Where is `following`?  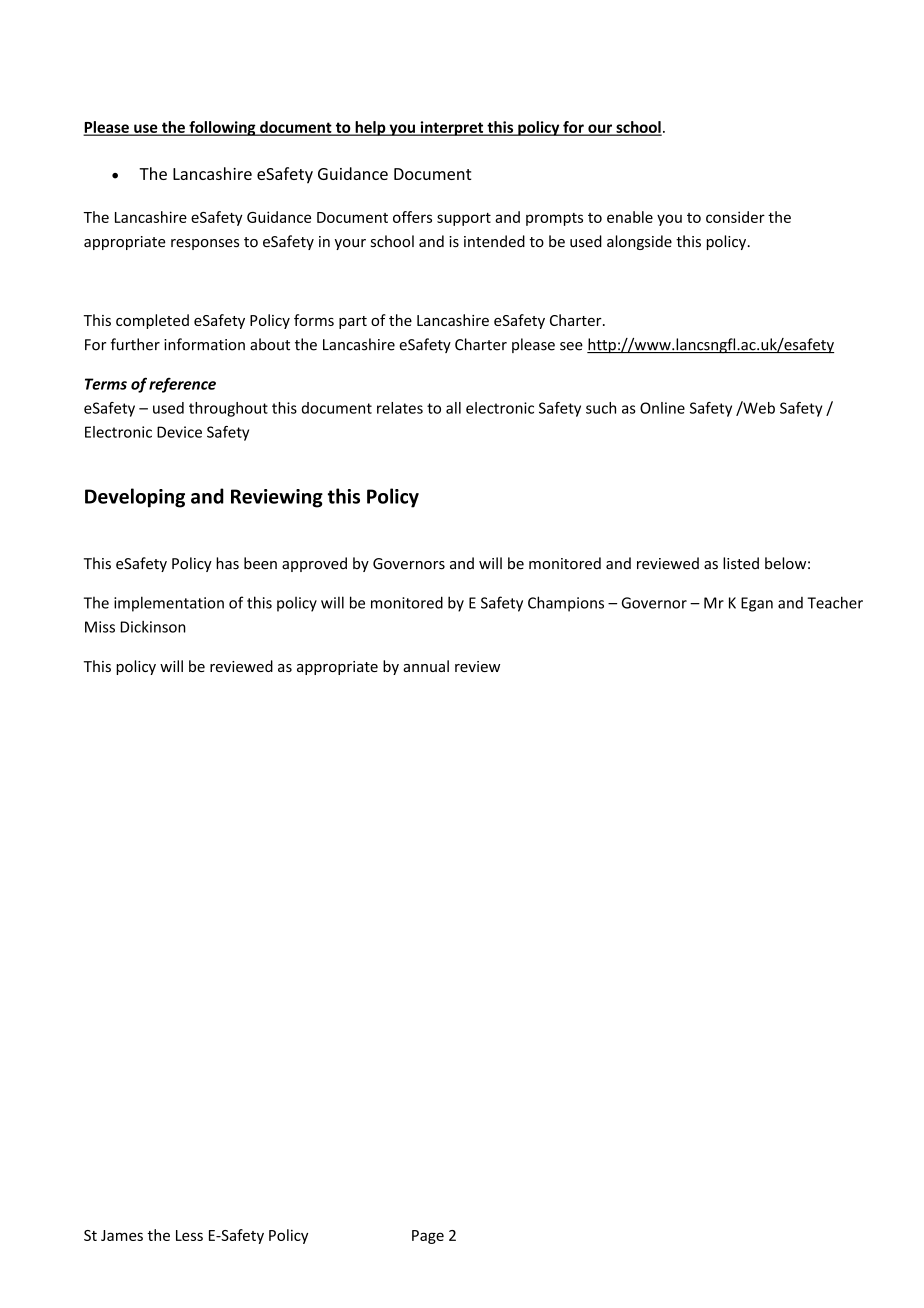
following is located at coordinates (222, 128).
